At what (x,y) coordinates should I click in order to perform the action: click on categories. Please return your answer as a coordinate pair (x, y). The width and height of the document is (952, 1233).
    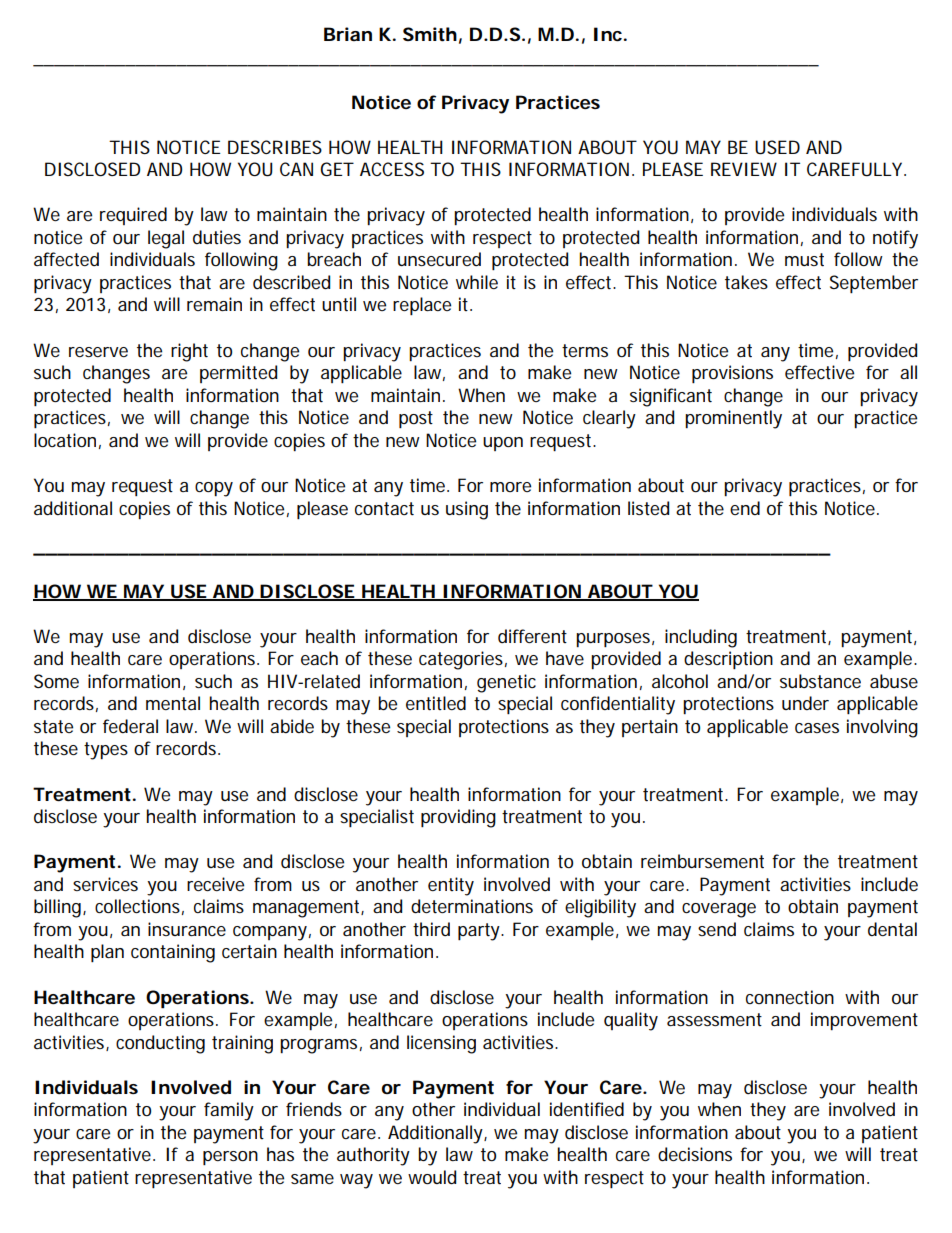
    Looking at the image, I should click on (461, 660).
